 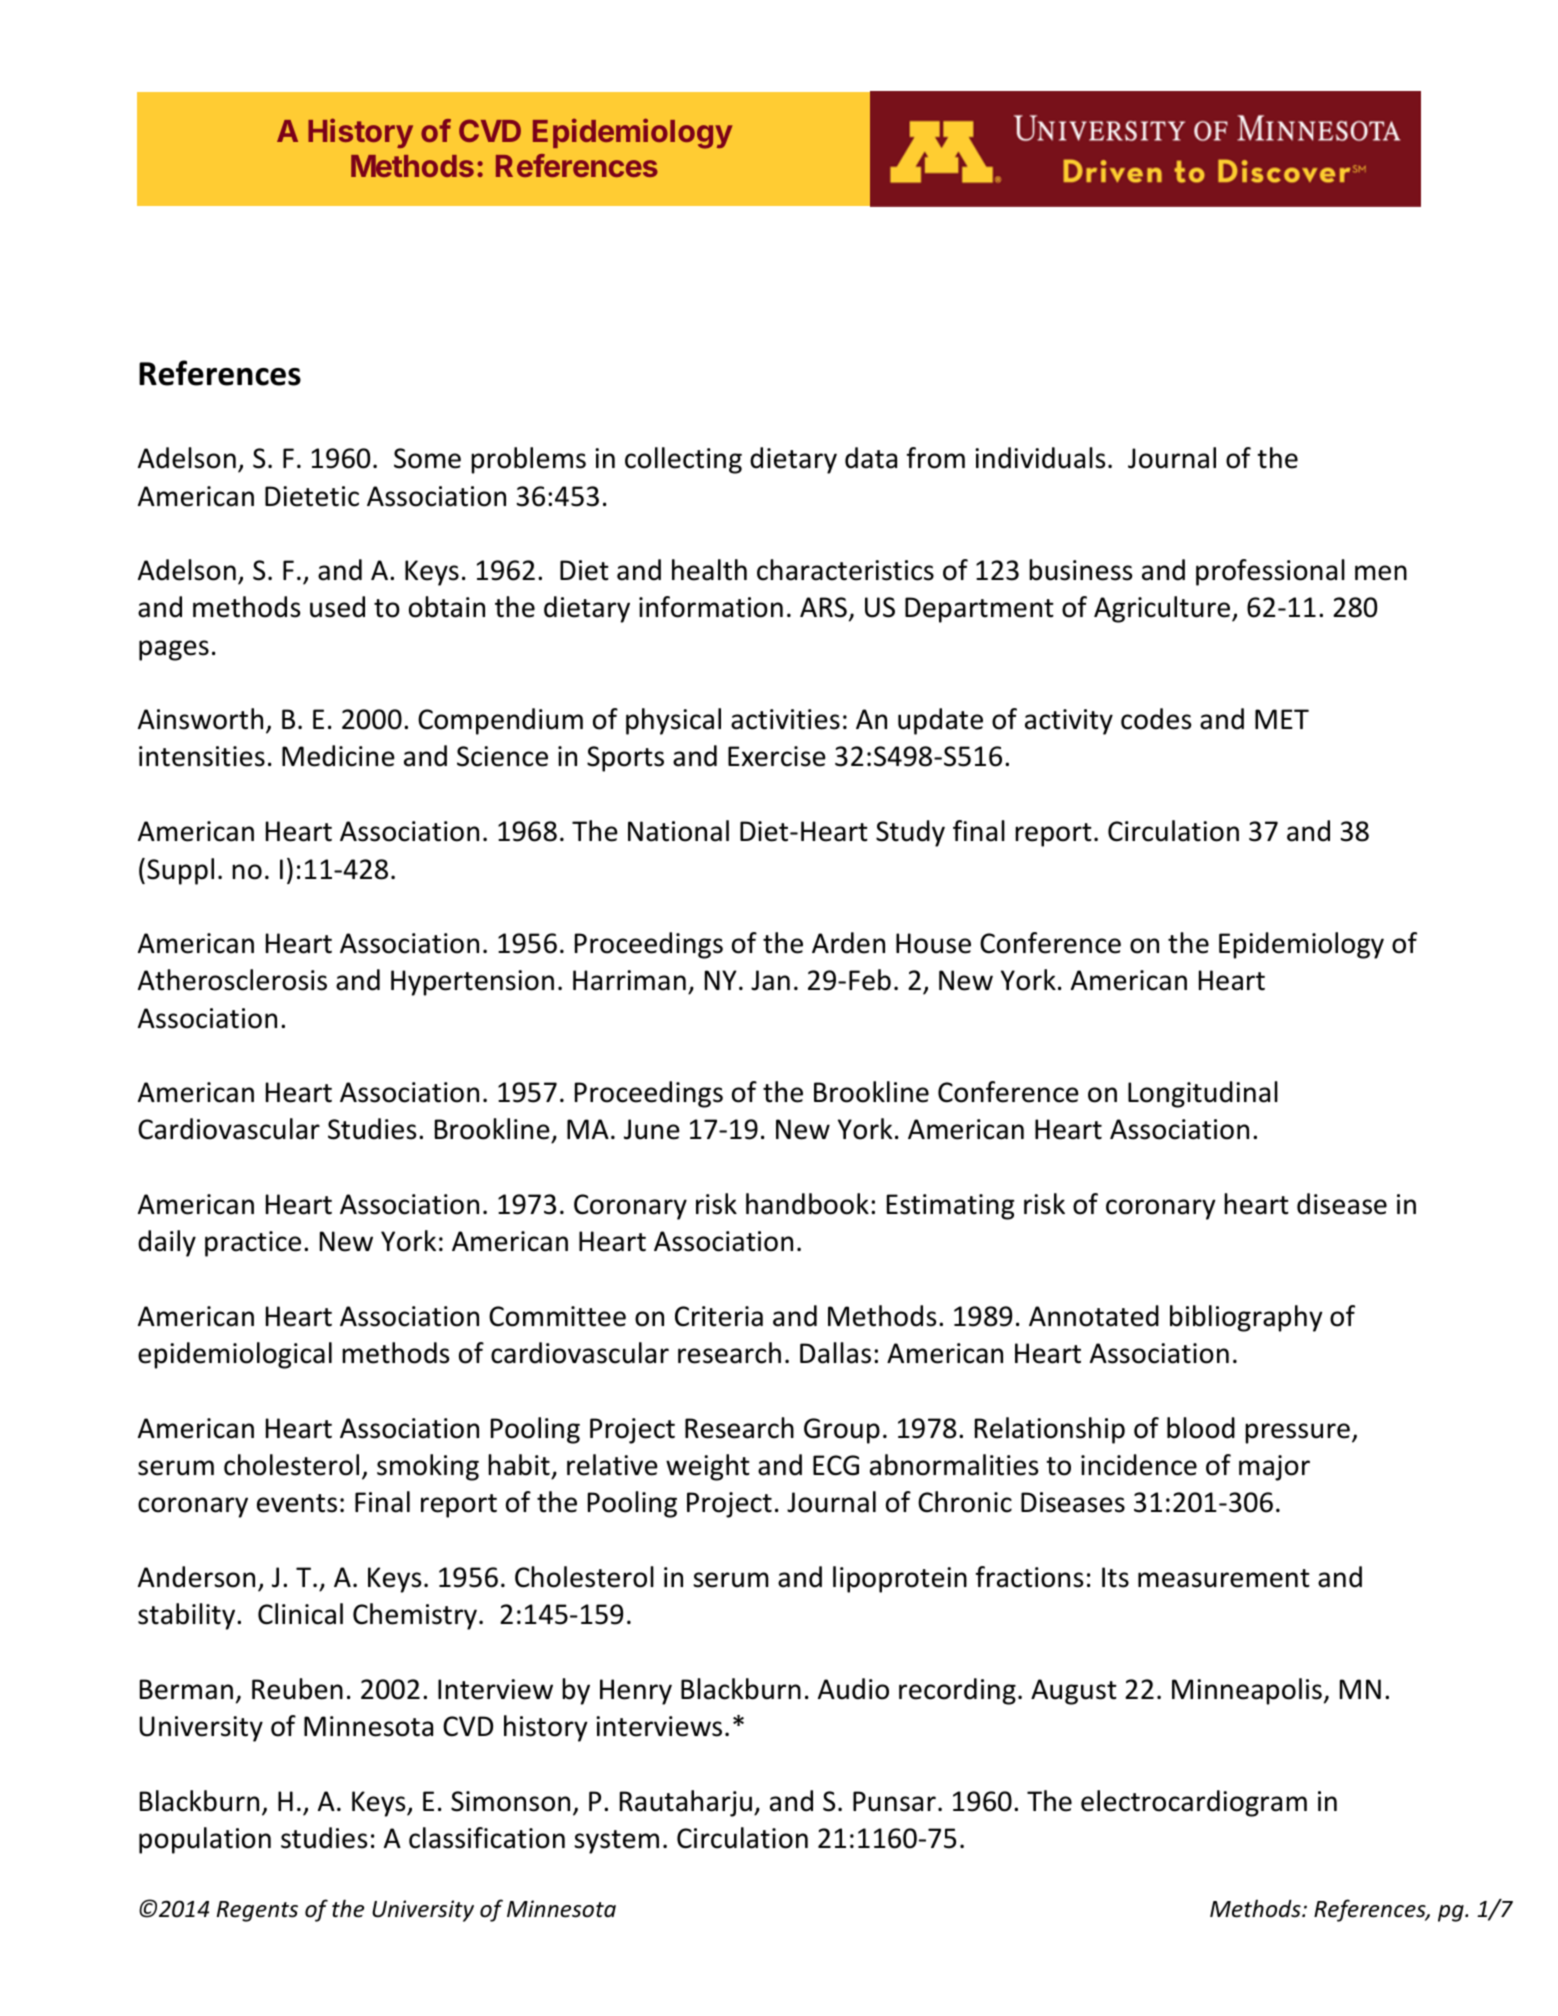 What do you see at coordinates (683, 460) in the screenshot?
I see `collecting` at bounding box center [683, 460].
